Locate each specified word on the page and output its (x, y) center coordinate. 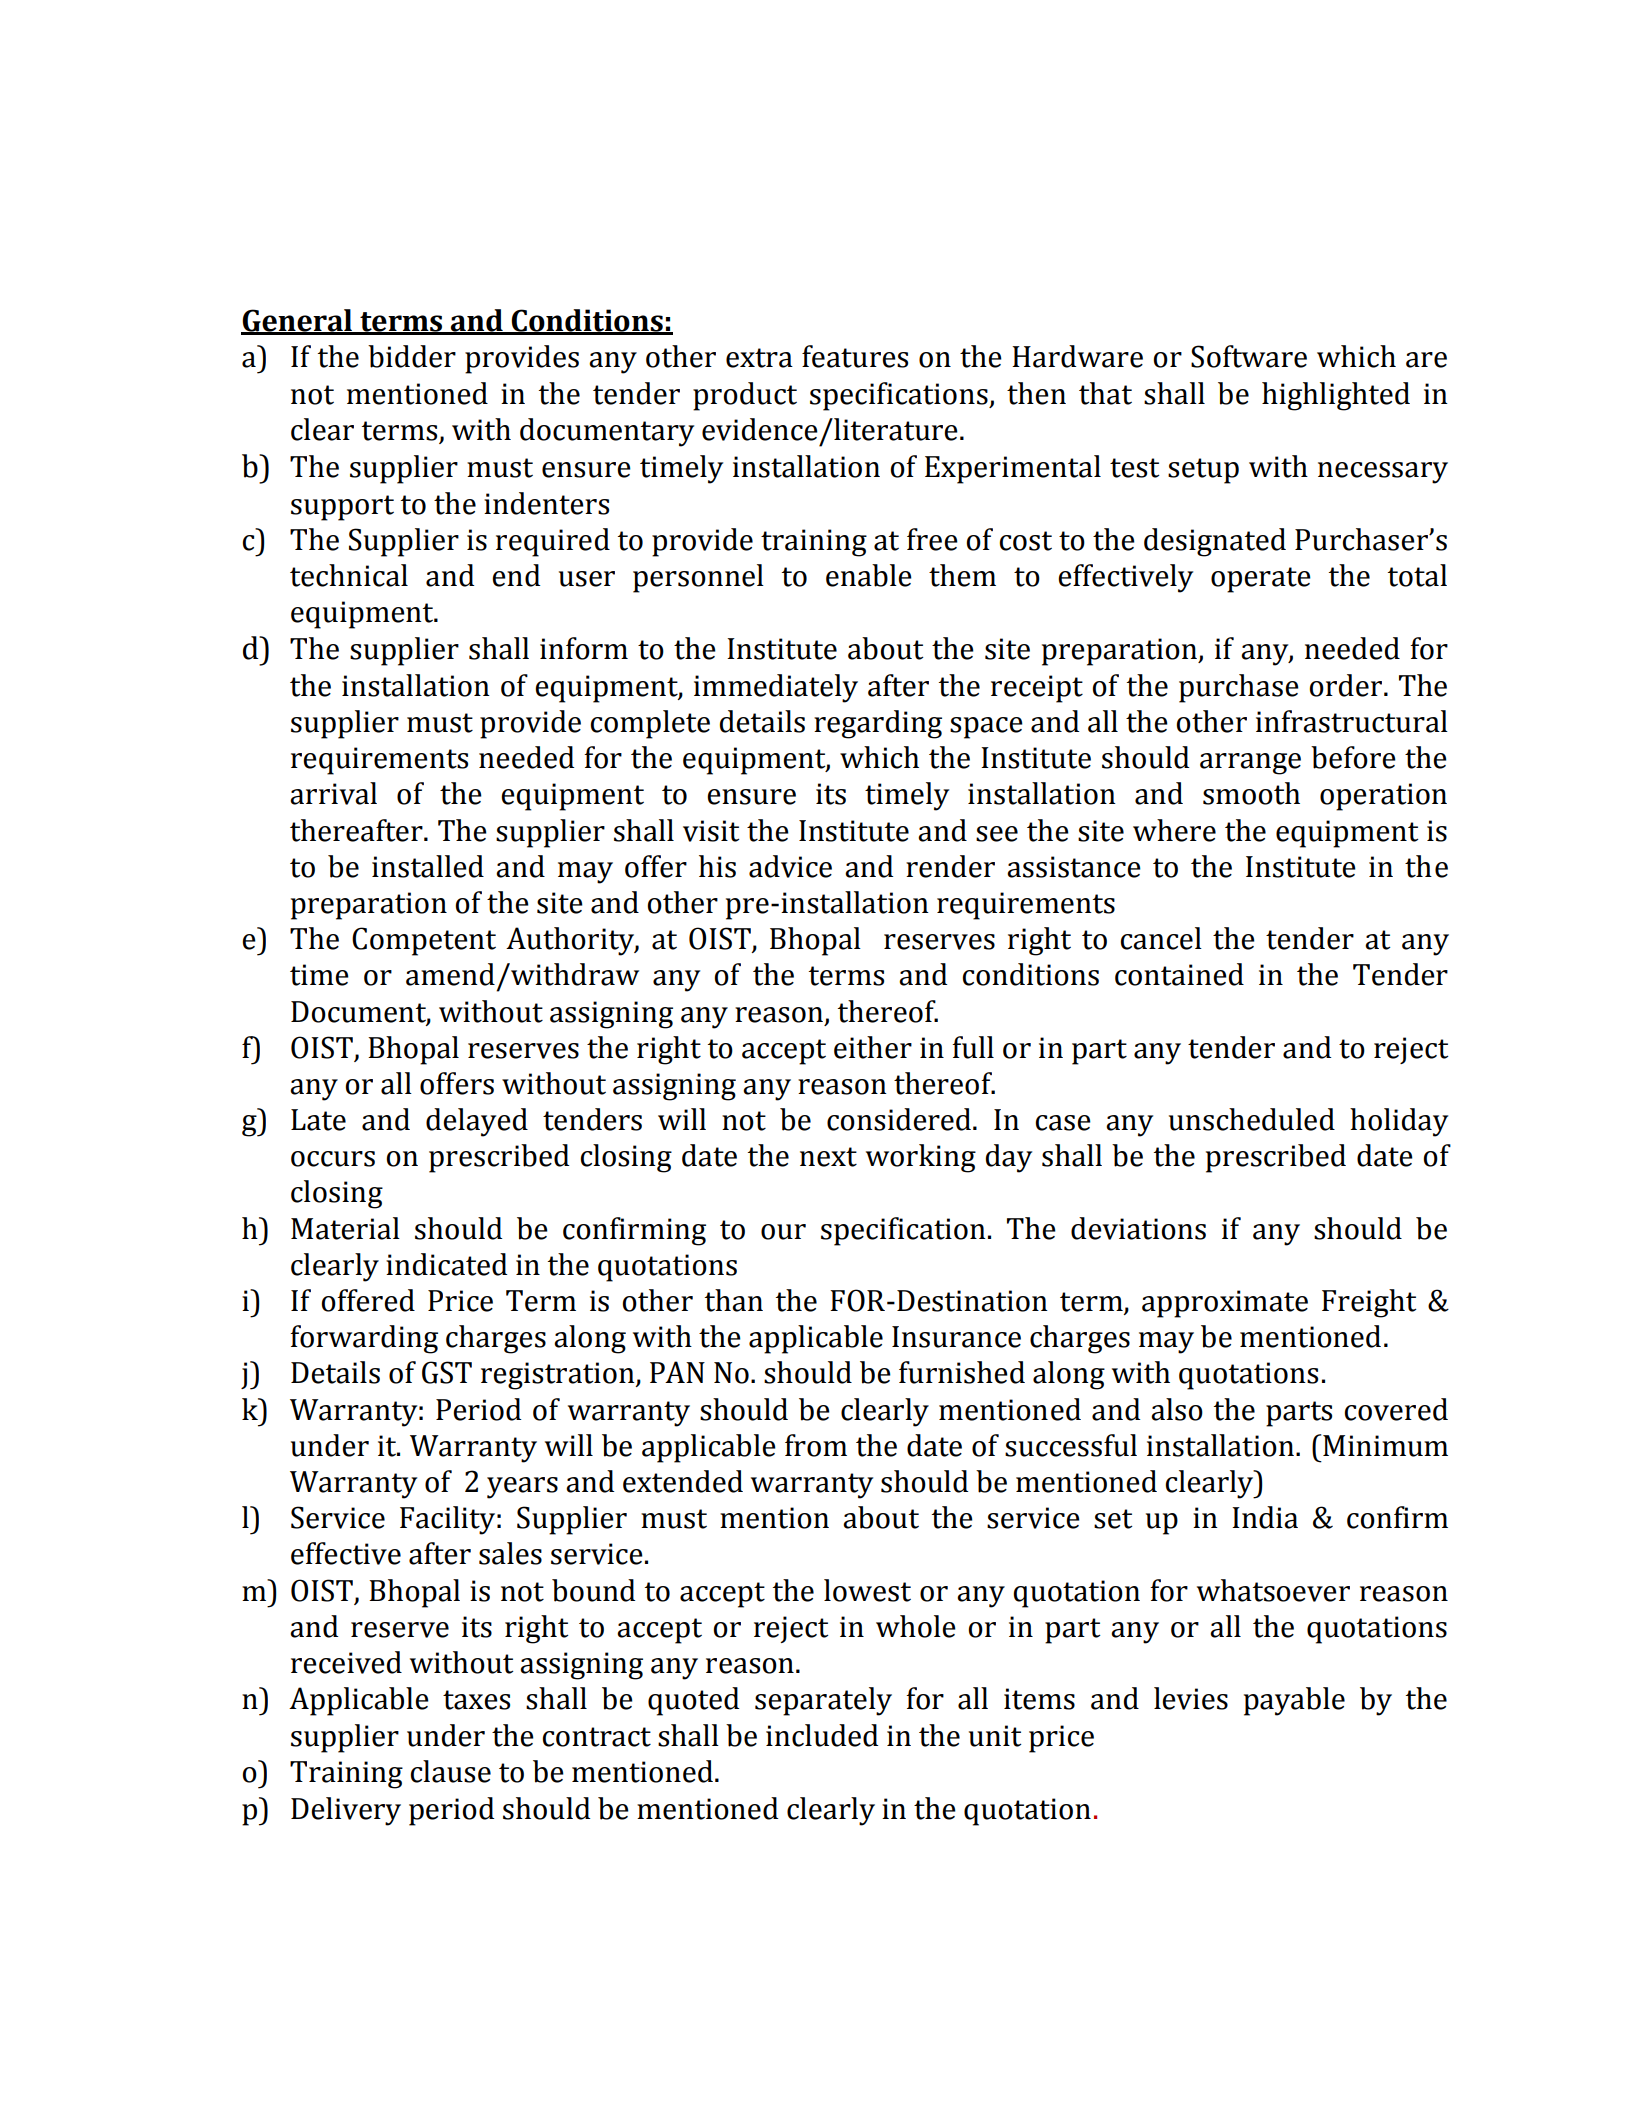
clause (451, 1771)
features (855, 356)
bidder (412, 356)
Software (1249, 356)
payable (1294, 1701)
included (822, 1735)
